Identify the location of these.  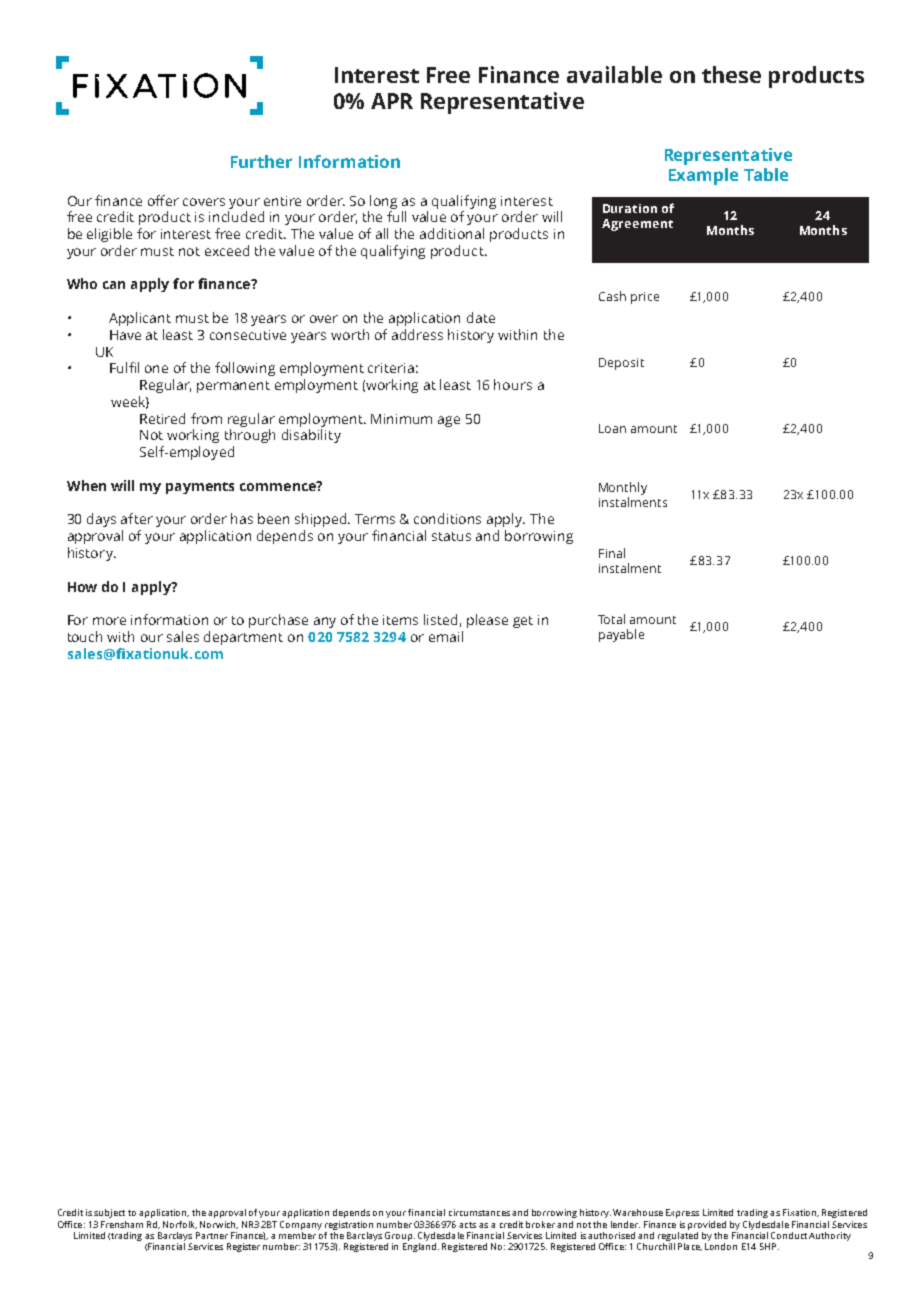
(731, 74).
